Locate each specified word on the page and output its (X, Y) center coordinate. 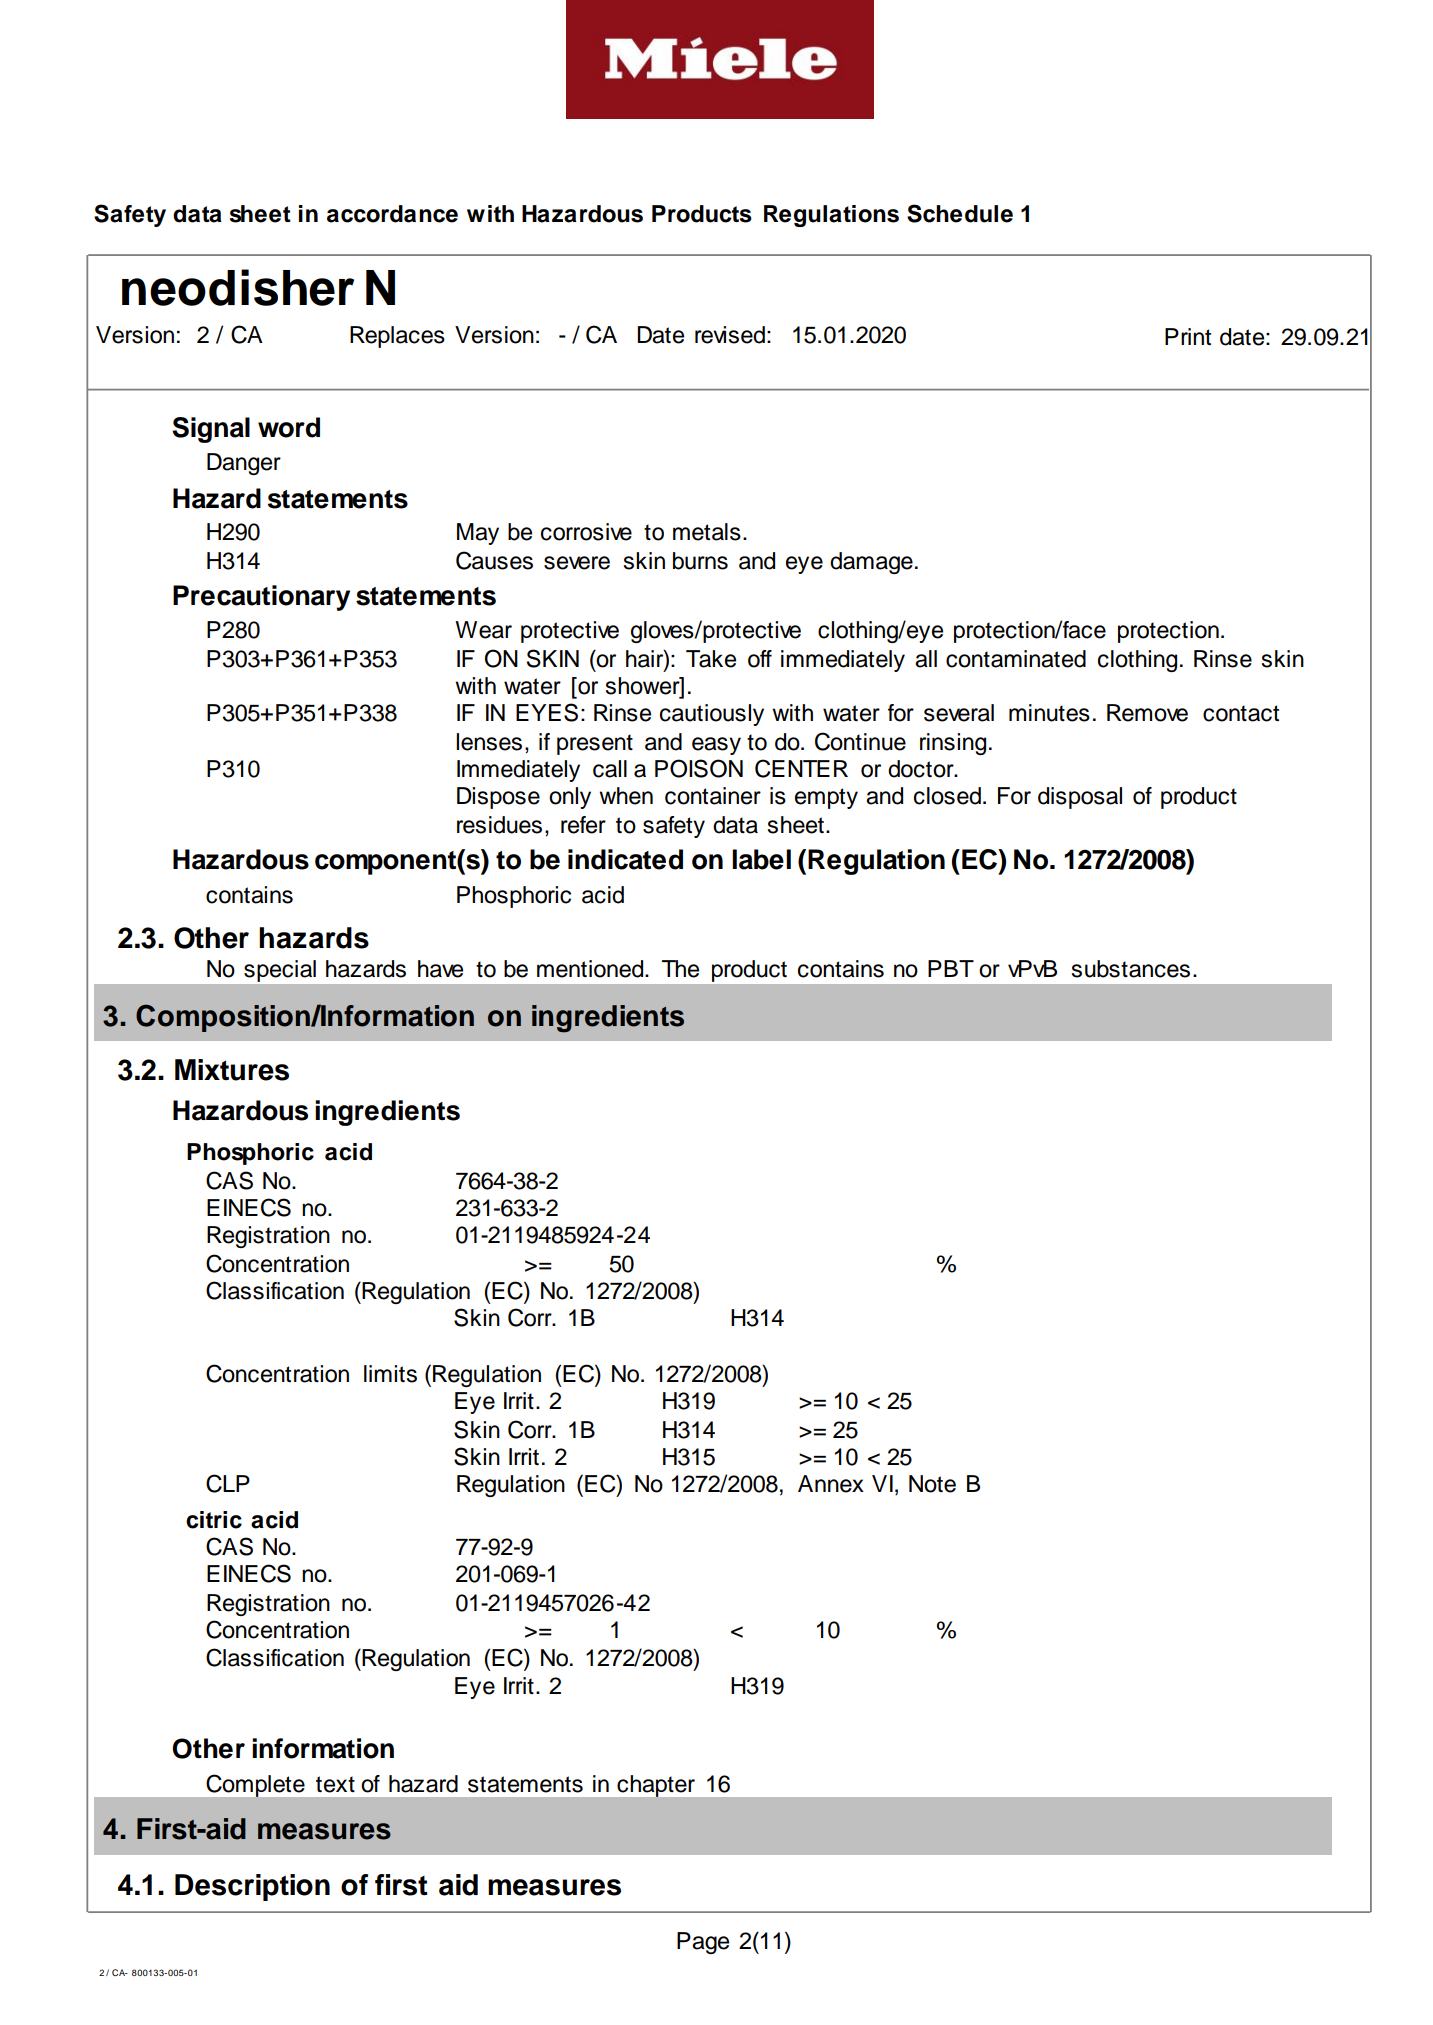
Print (1188, 336)
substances (1131, 969)
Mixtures (232, 1070)
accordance (392, 214)
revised (730, 335)
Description (252, 1887)
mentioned (591, 969)
